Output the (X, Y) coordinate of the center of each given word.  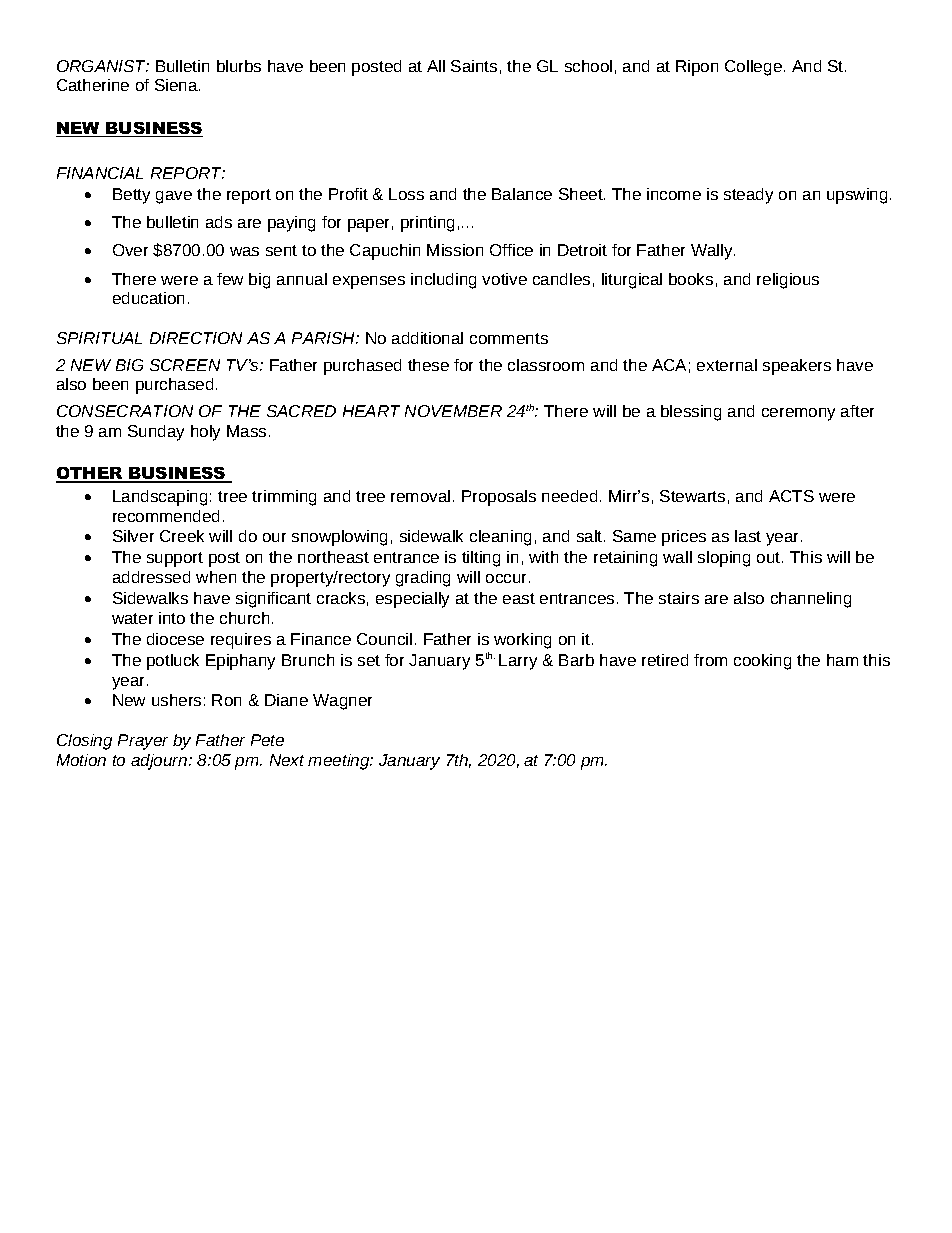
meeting (340, 762)
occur (508, 578)
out (770, 557)
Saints (474, 66)
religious (788, 281)
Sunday (156, 433)
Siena (177, 85)
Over (130, 250)
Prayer (143, 742)
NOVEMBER (453, 411)
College (753, 68)
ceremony (798, 414)
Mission (455, 250)
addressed (151, 577)
